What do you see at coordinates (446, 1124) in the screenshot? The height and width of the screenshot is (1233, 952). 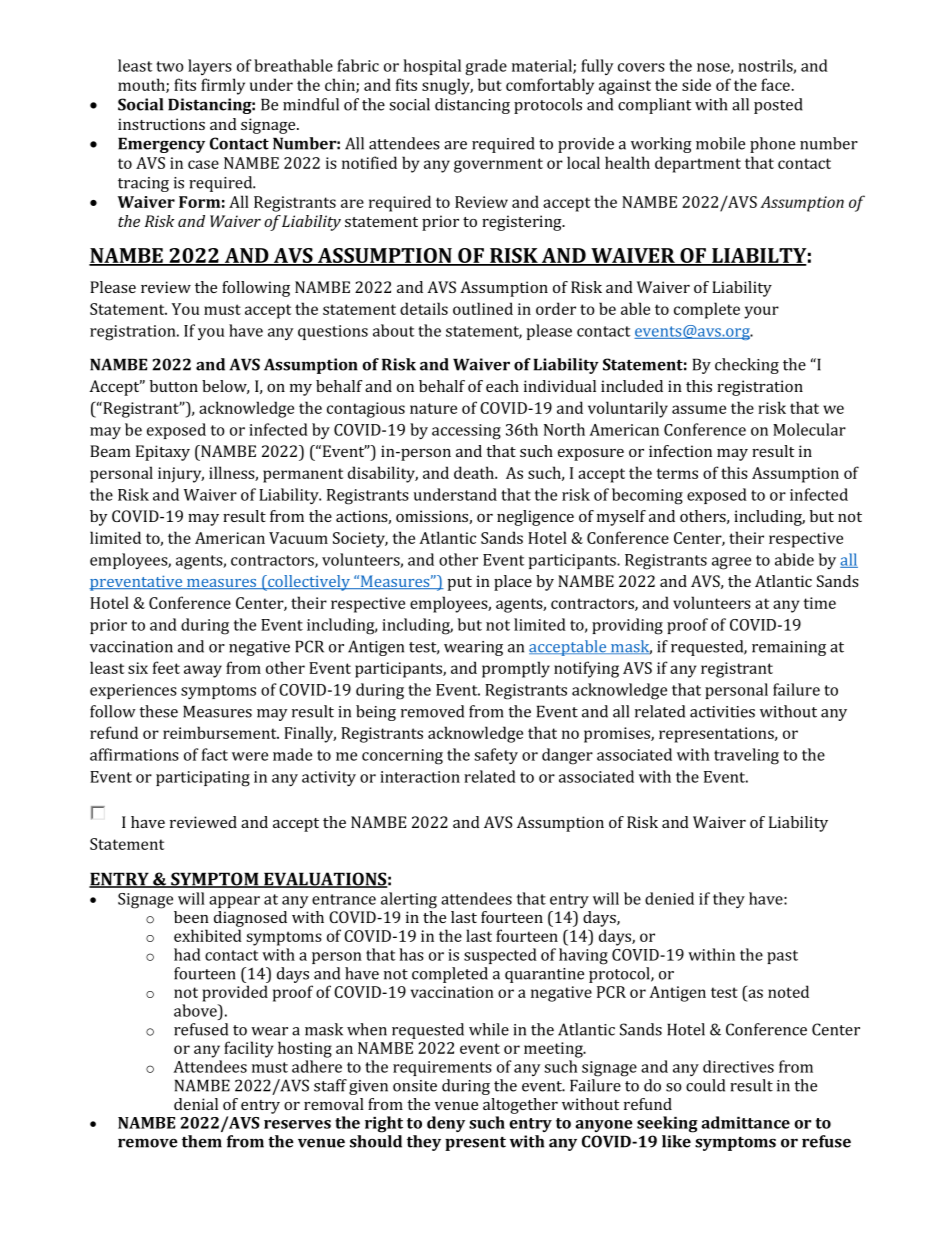 I see `deny` at bounding box center [446, 1124].
